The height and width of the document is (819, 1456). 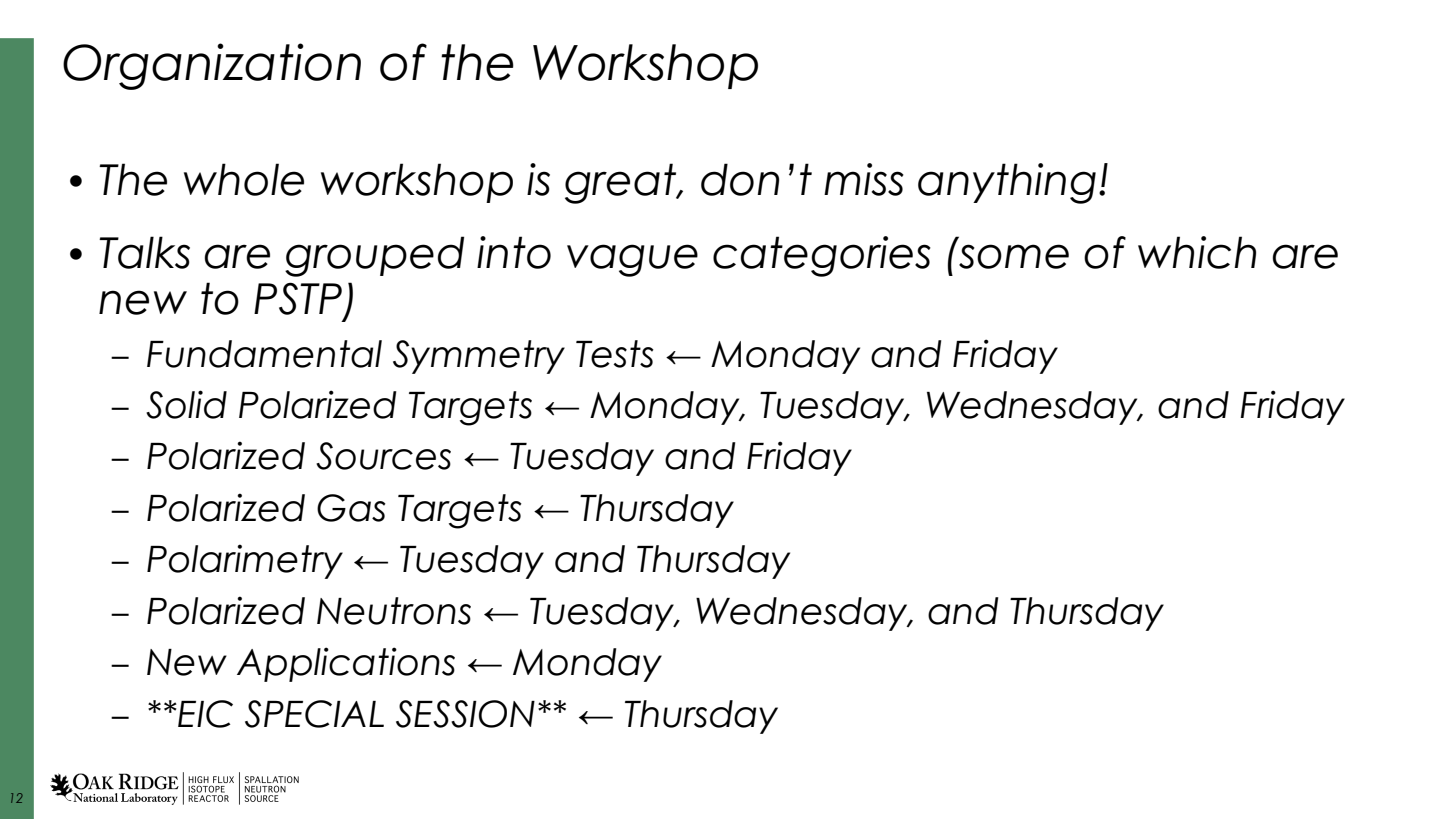 I want to click on Neutrons, so click(x=394, y=611).
